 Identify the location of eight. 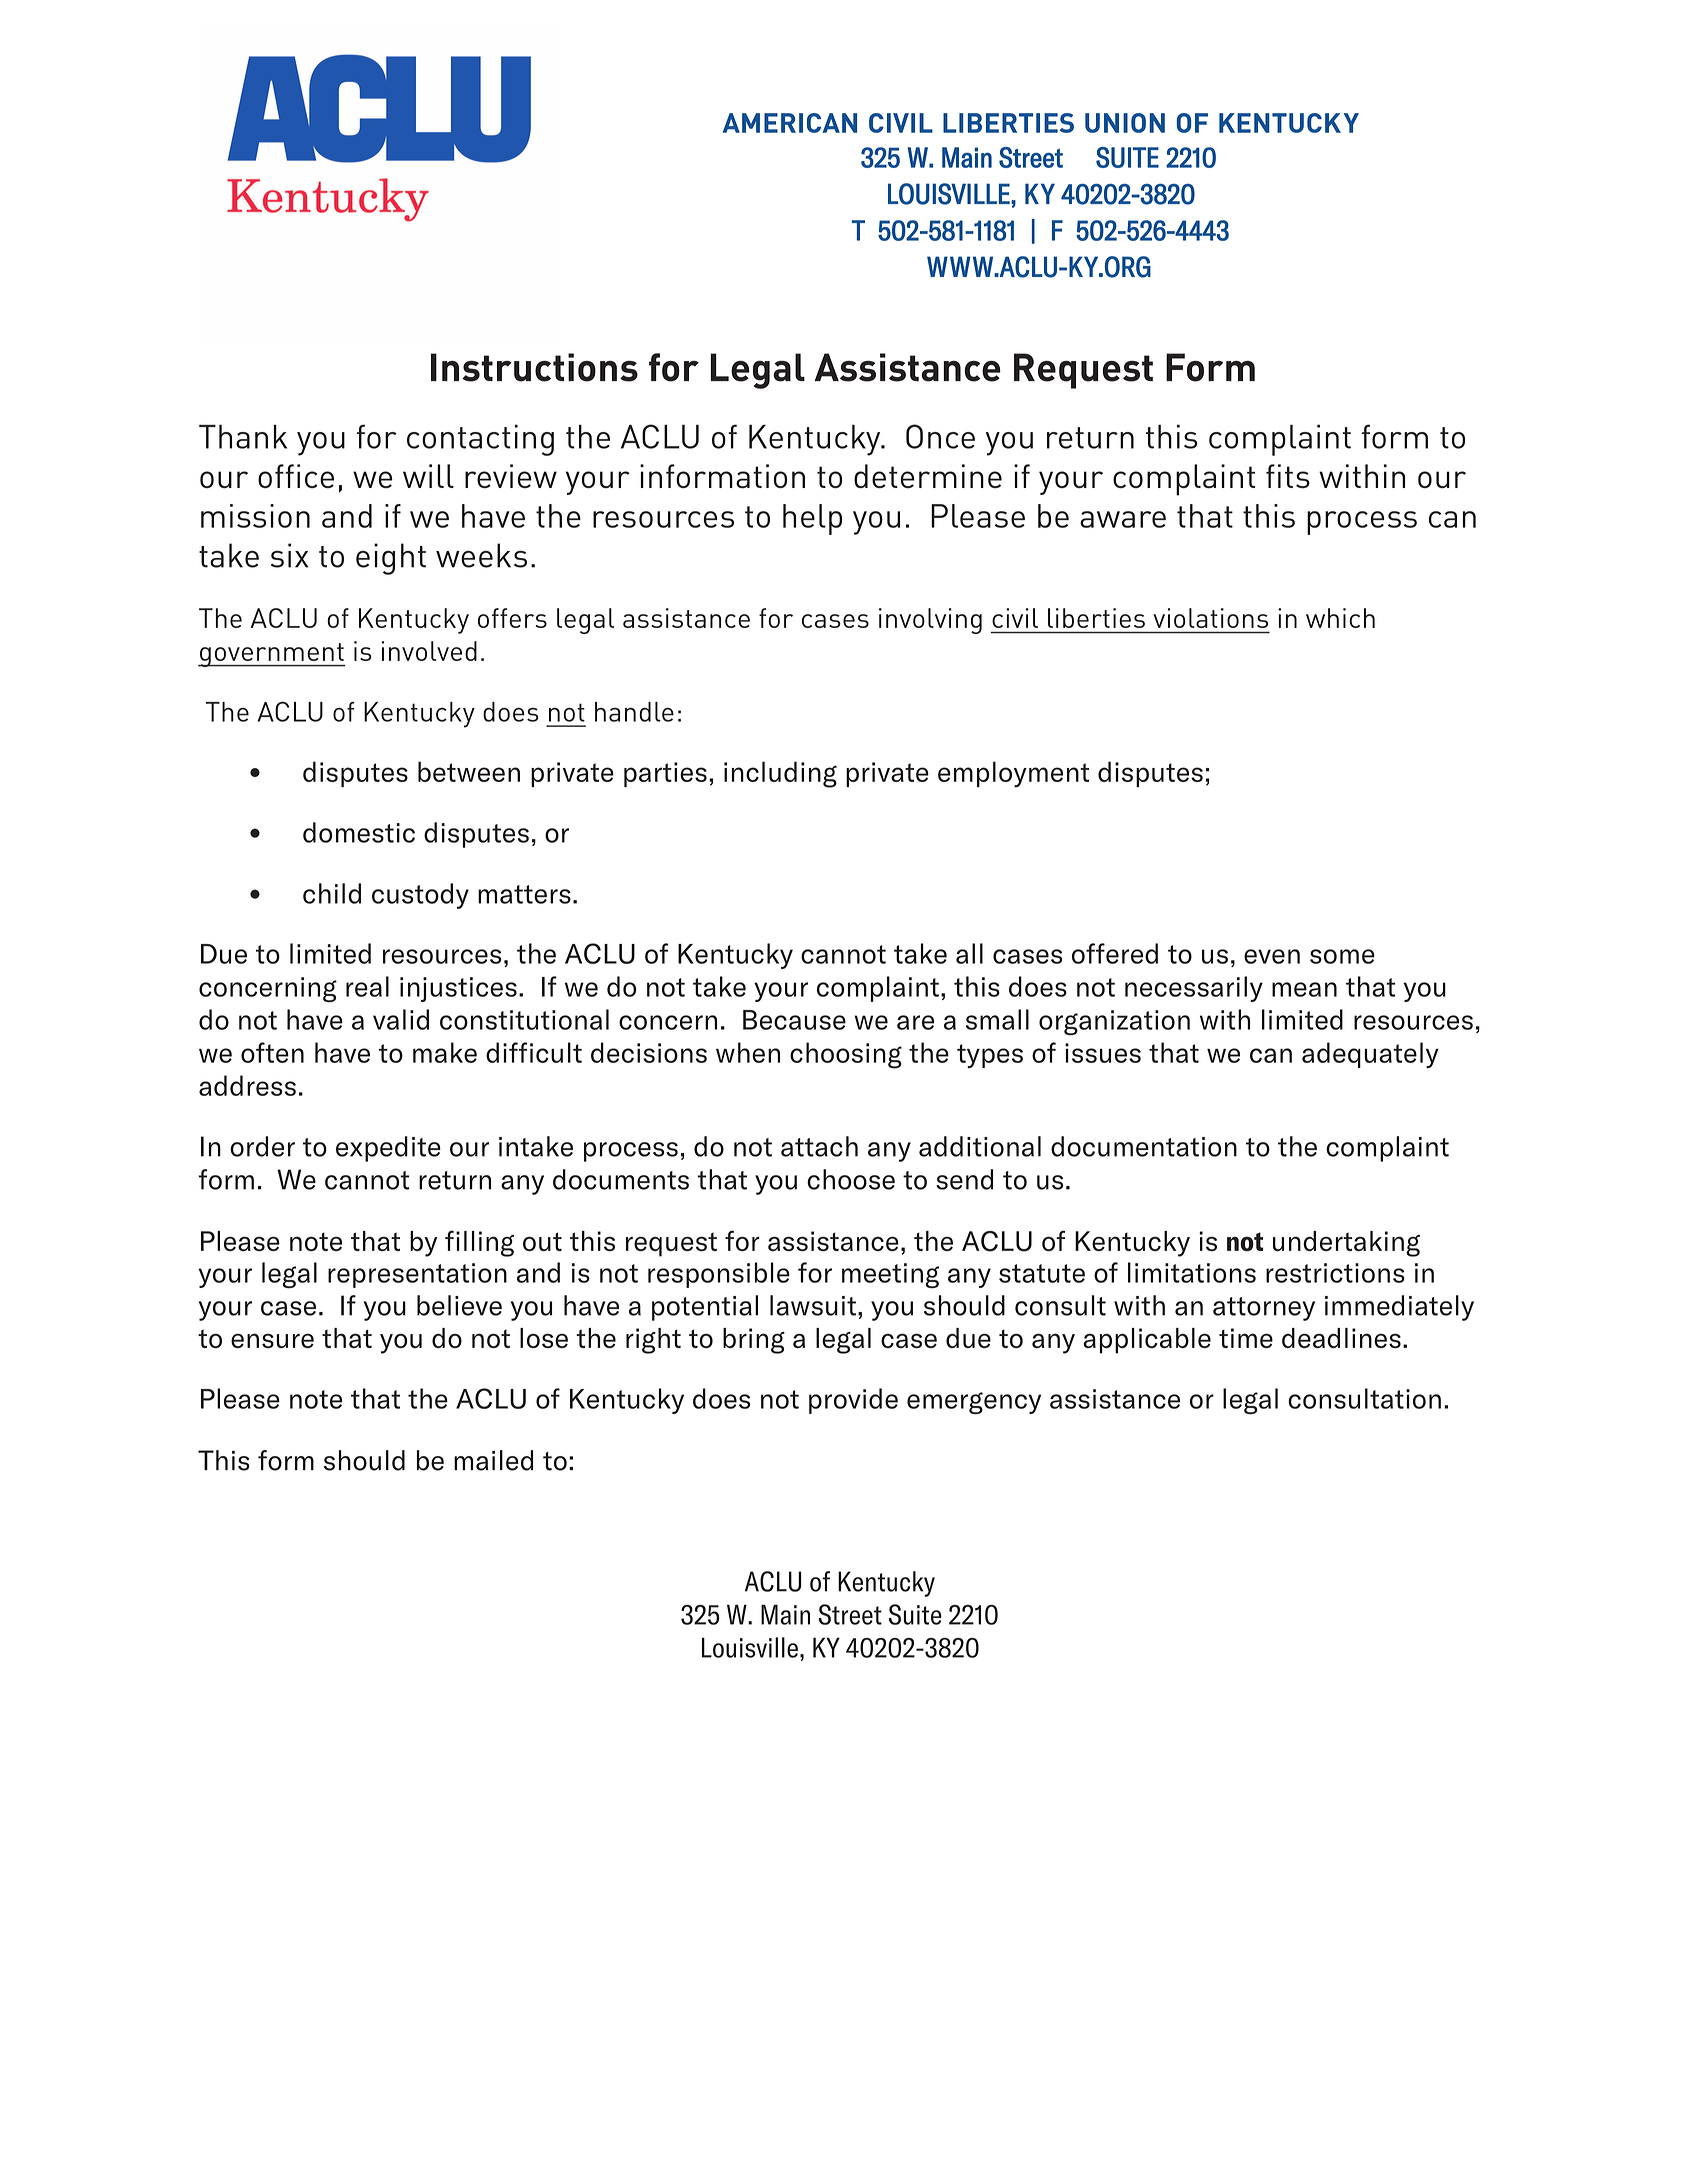
(391, 559).
